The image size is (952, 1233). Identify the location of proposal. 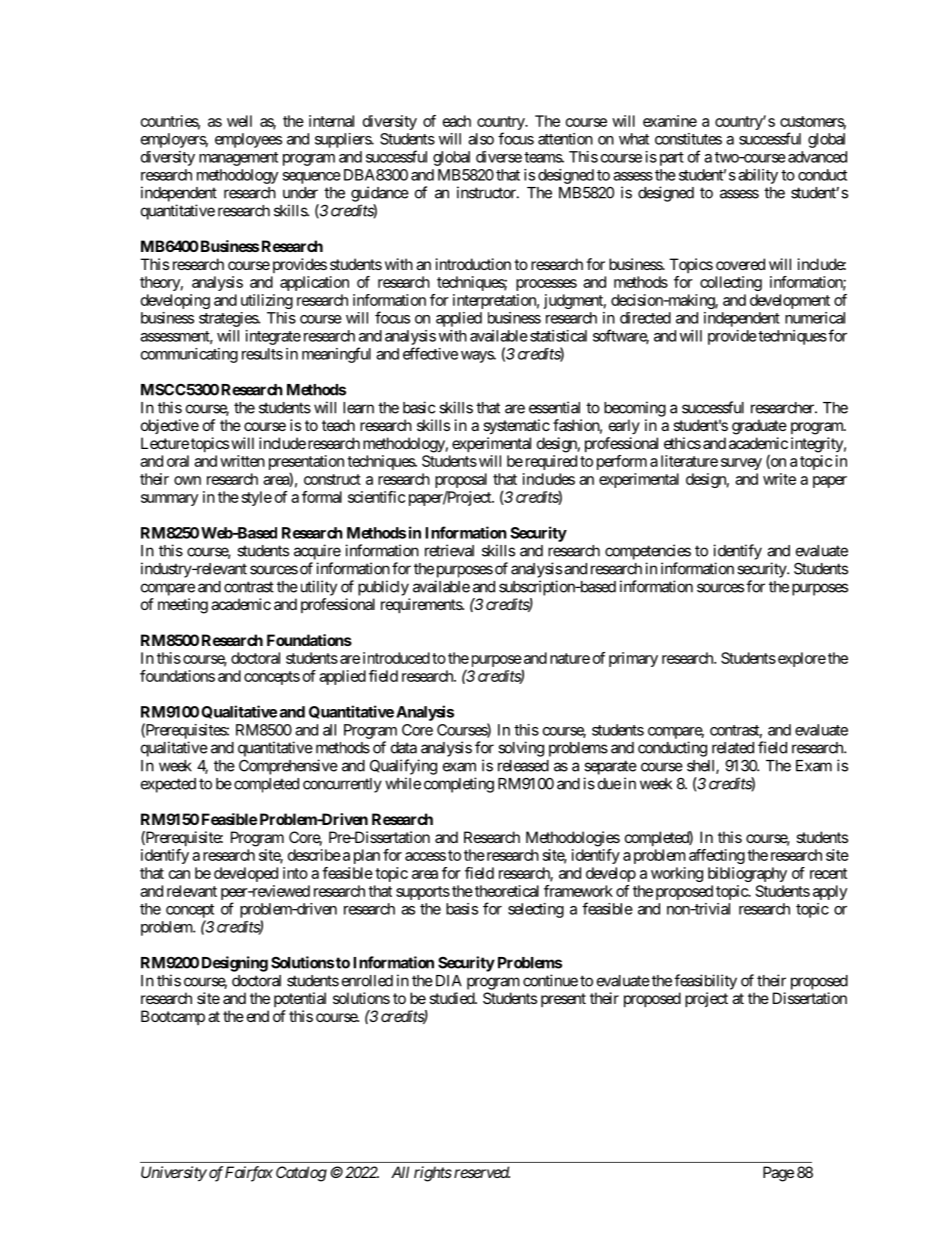
(461, 480).
